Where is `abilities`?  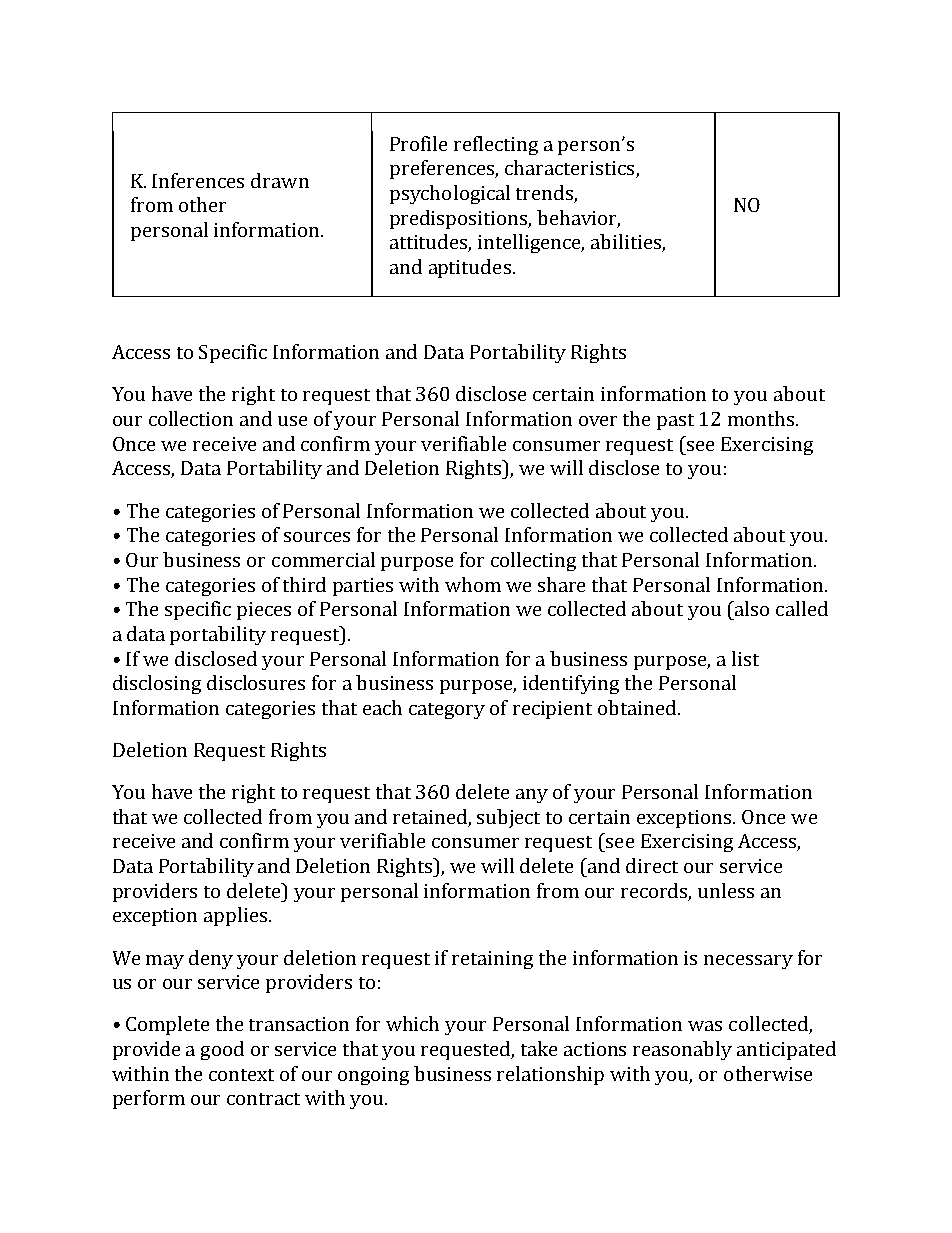
abilities is located at coordinates (627, 243).
